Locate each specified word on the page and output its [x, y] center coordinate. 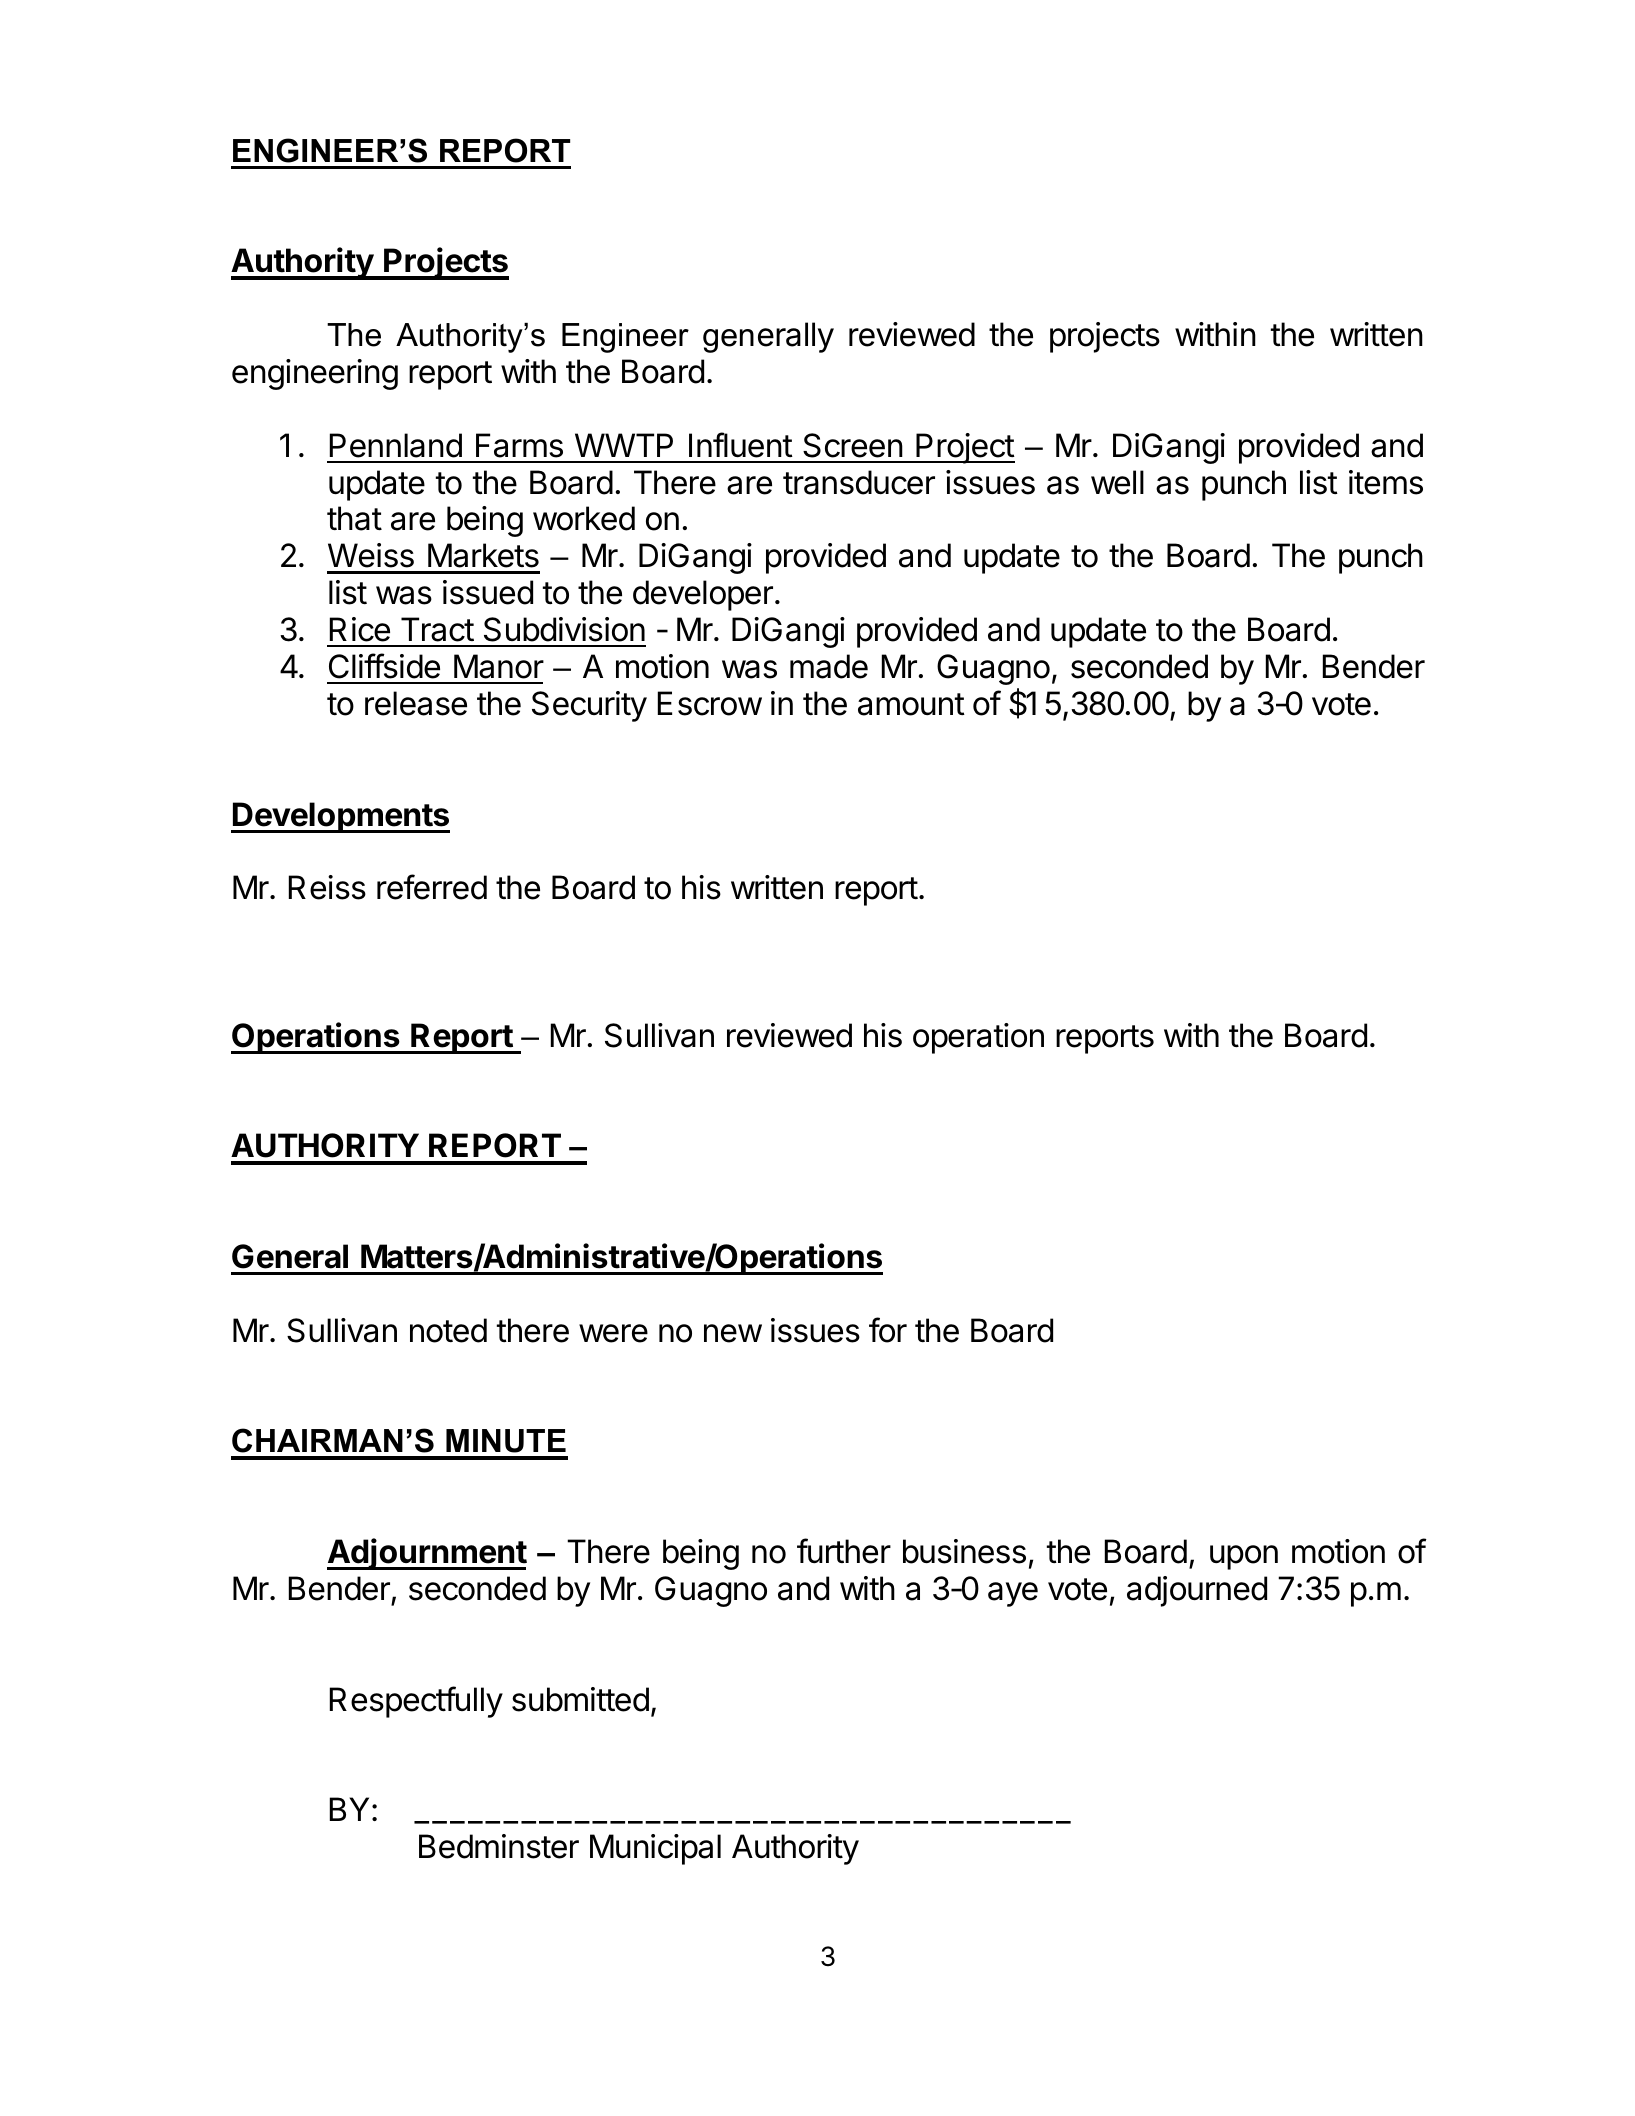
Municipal [655, 1849]
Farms [519, 445]
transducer [859, 482]
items [1386, 482]
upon [1244, 1557]
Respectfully [416, 1702]
